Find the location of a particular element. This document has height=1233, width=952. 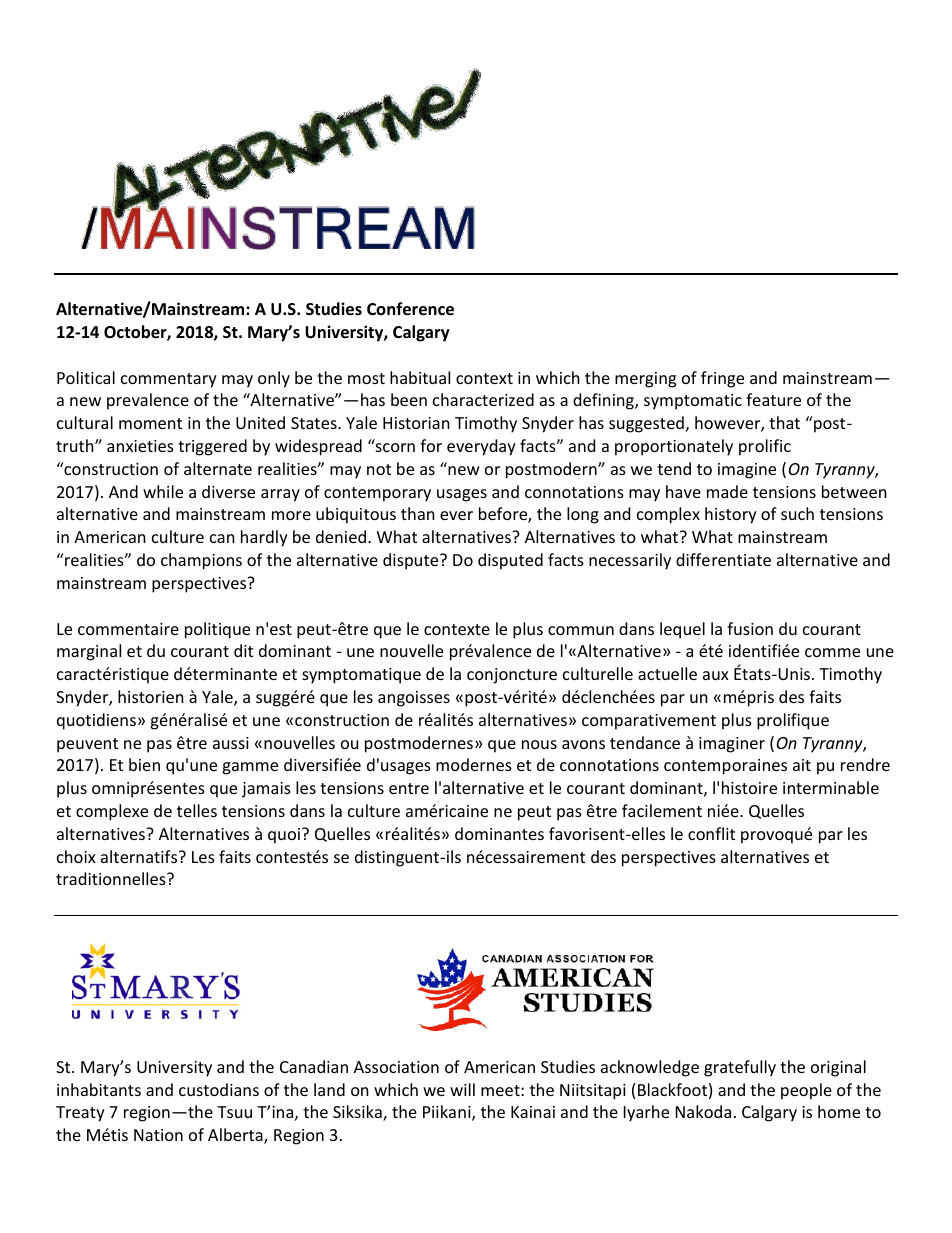

fringe is located at coordinates (722, 379).
